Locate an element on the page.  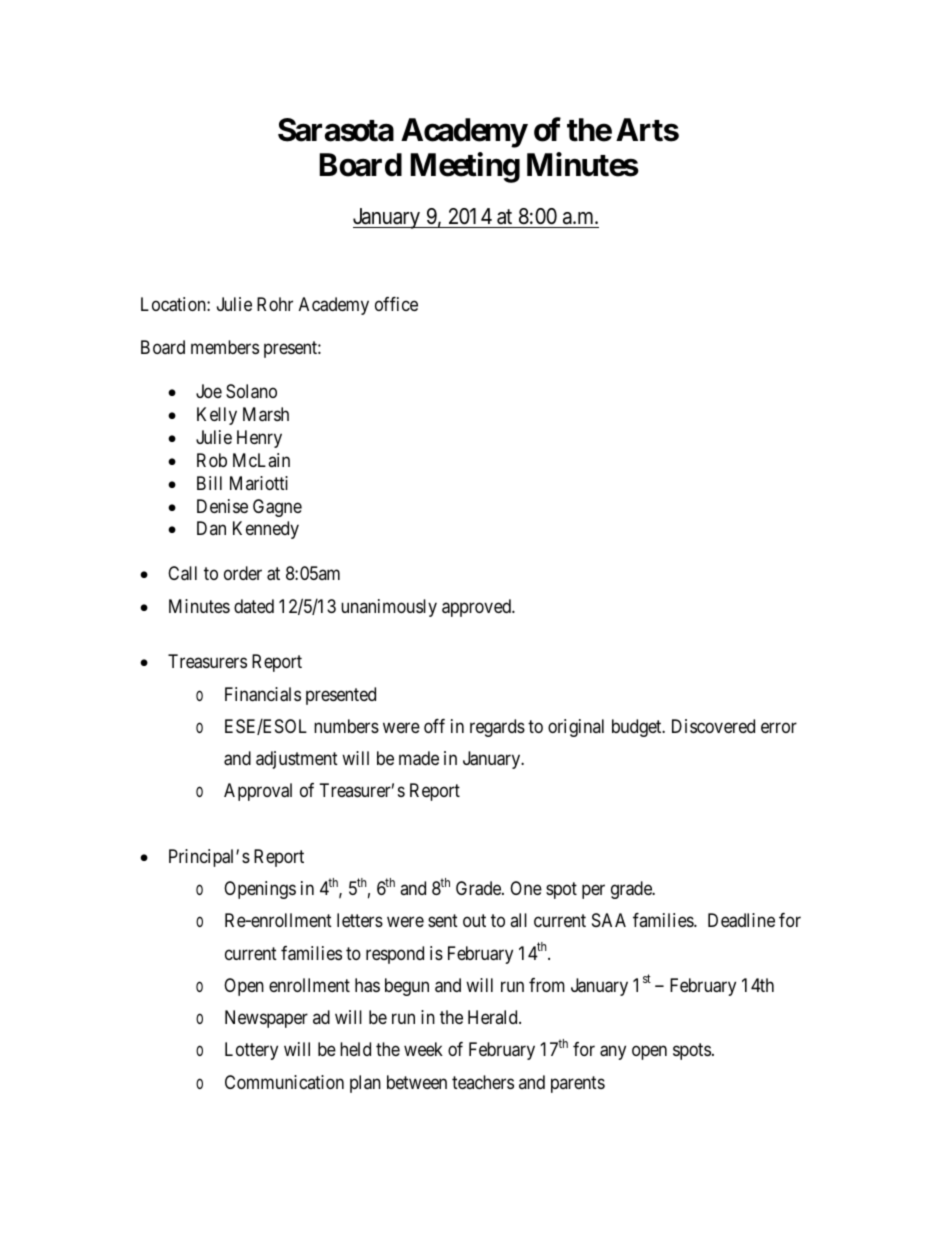
approved is located at coordinates (477, 608).
